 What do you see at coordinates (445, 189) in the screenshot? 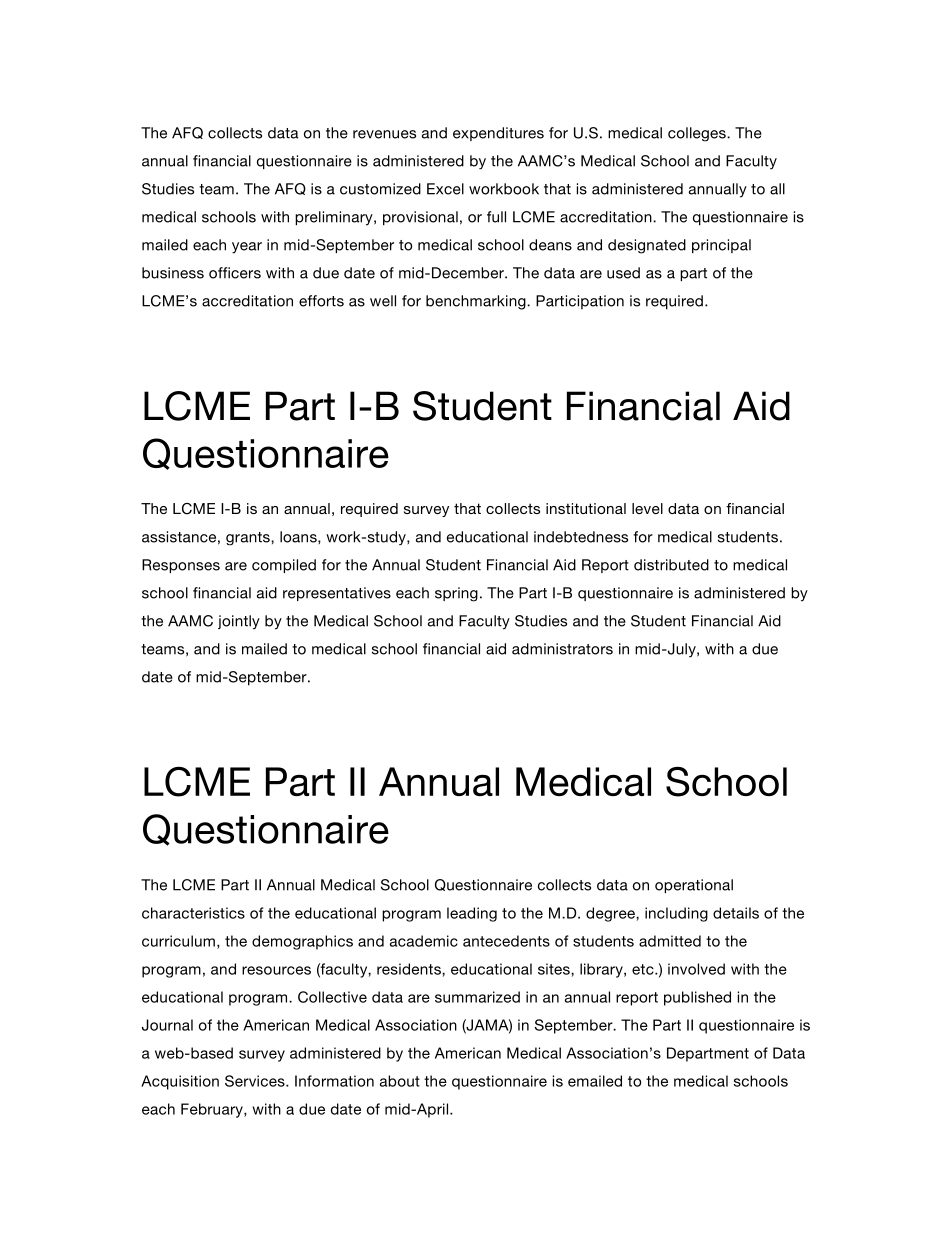
I see `Excel` at bounding box center [445, 189].
